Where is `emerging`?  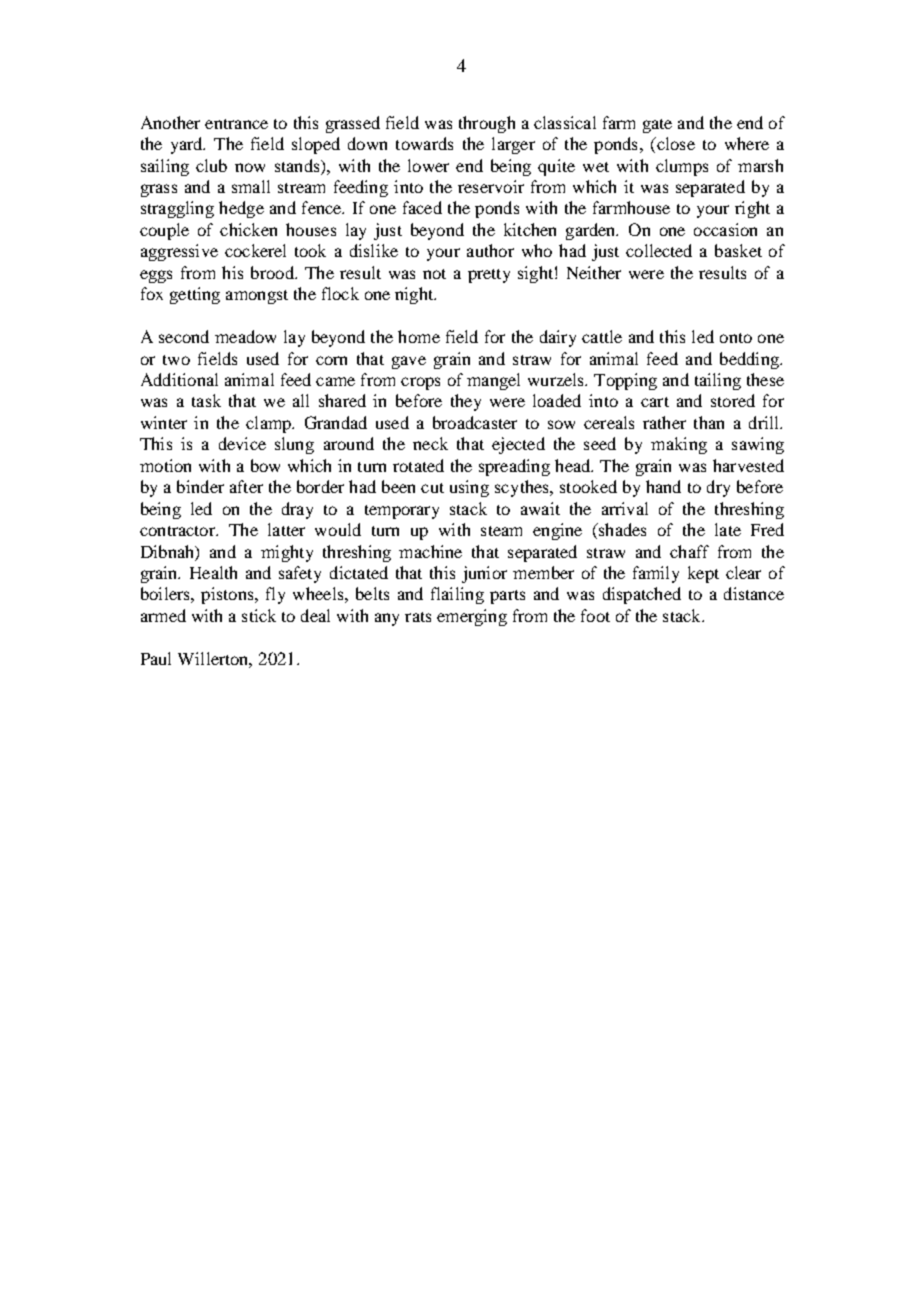 emerging is located at coordinates (472, 617).
